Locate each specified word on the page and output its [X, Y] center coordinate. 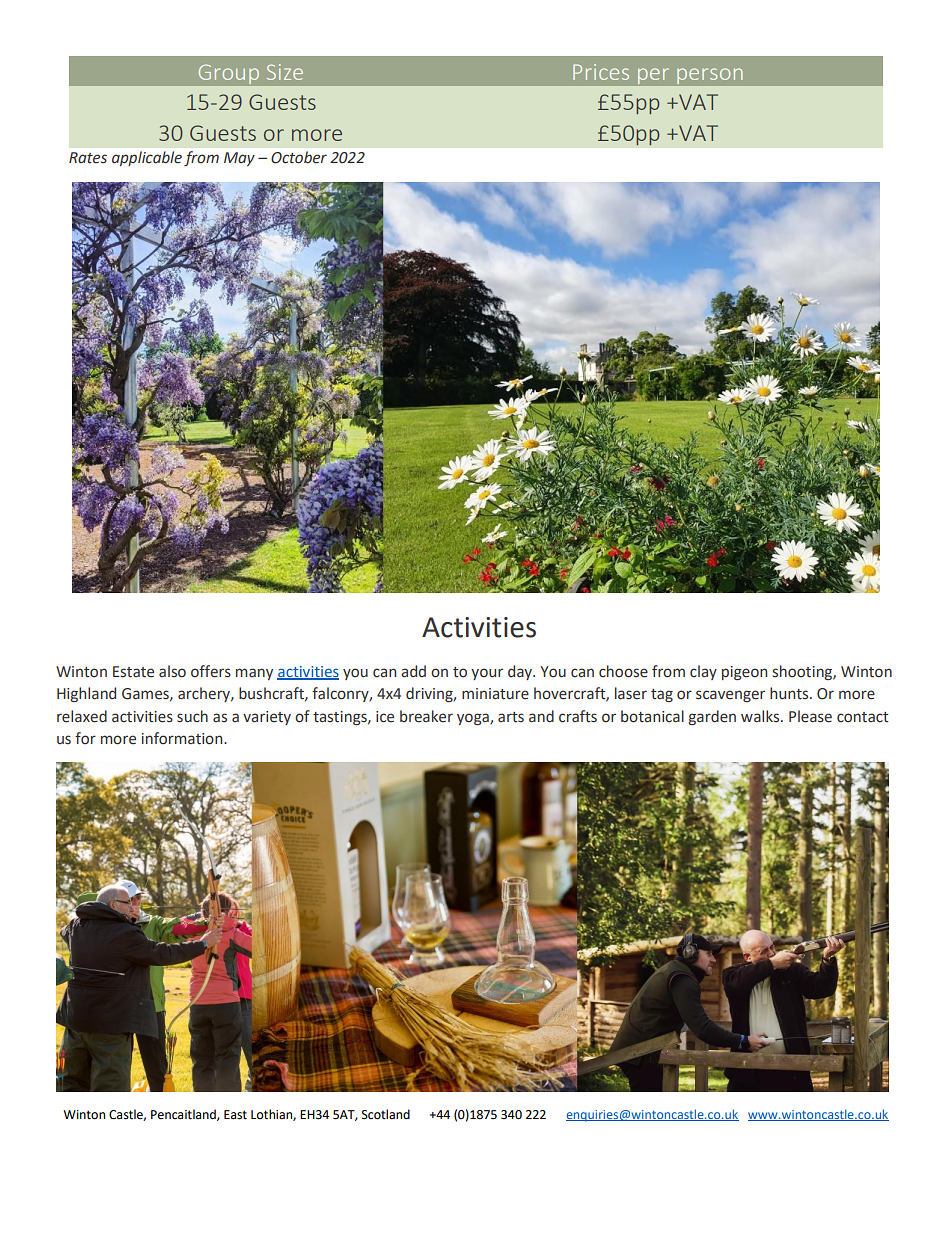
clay [703, 672]
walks [761, 716]
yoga [474, 719]
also [172, 671]
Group [229, 72]
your [487, 674]
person [710, 74]
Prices [601, 72]
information [183, 738]
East [235, 1115]
